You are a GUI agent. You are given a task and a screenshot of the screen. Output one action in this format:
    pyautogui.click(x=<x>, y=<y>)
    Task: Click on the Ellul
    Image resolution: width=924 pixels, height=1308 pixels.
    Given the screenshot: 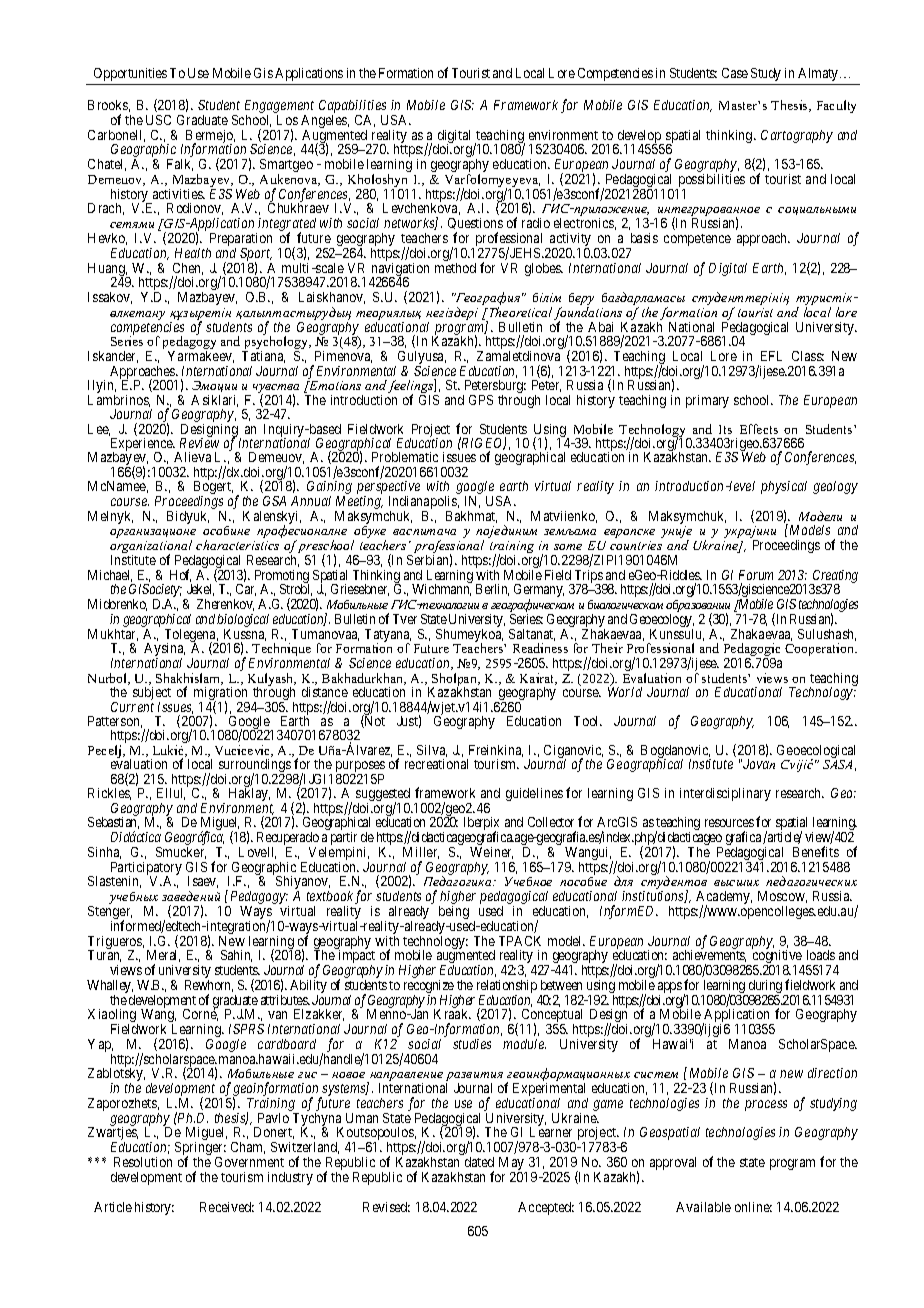 What is the action you would take?
    pyautogui.click(x=171, y=794)
